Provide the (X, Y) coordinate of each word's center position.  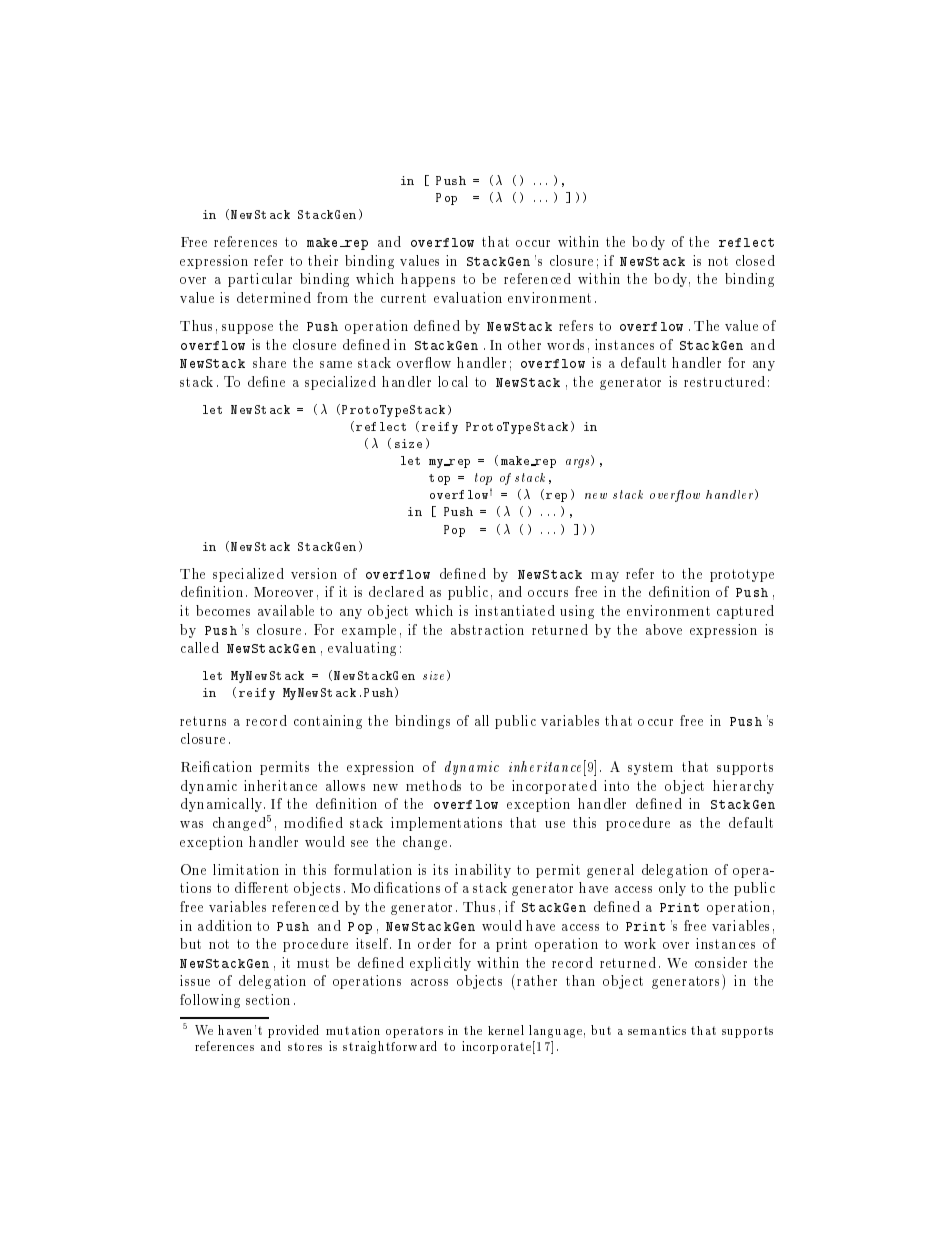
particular (260, 280)
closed (755, 260)
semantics (657, 1030)
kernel (506, 1030)
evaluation (468, 297)
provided (293, 1031)
